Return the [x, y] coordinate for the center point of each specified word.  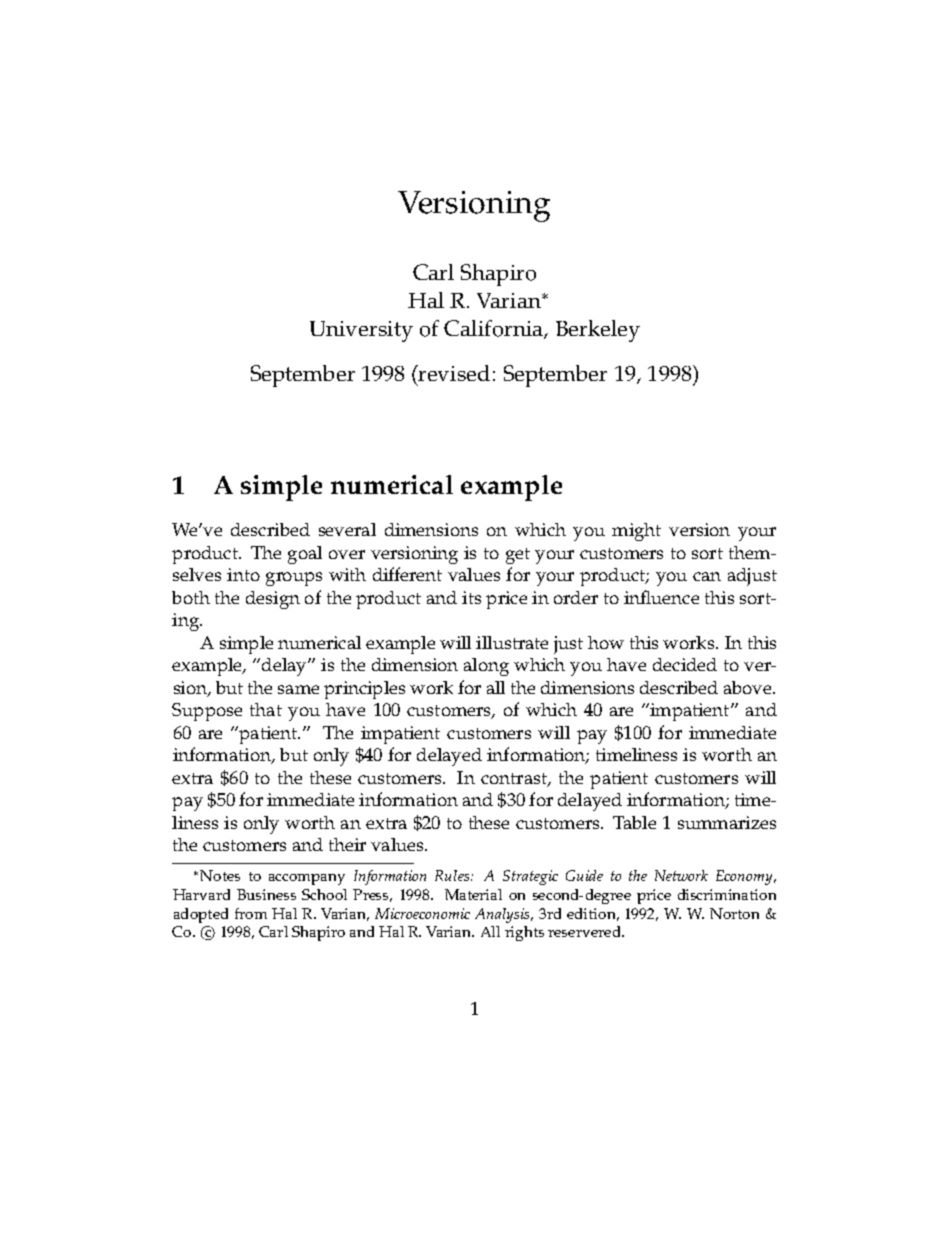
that [266, 709]
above [749, 687]
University [361, 331]
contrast [515, 780]
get [518, 556]
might [636, 532]
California [494, 329]
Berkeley [598, 331]
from [251, 913]
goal [305, 555]
